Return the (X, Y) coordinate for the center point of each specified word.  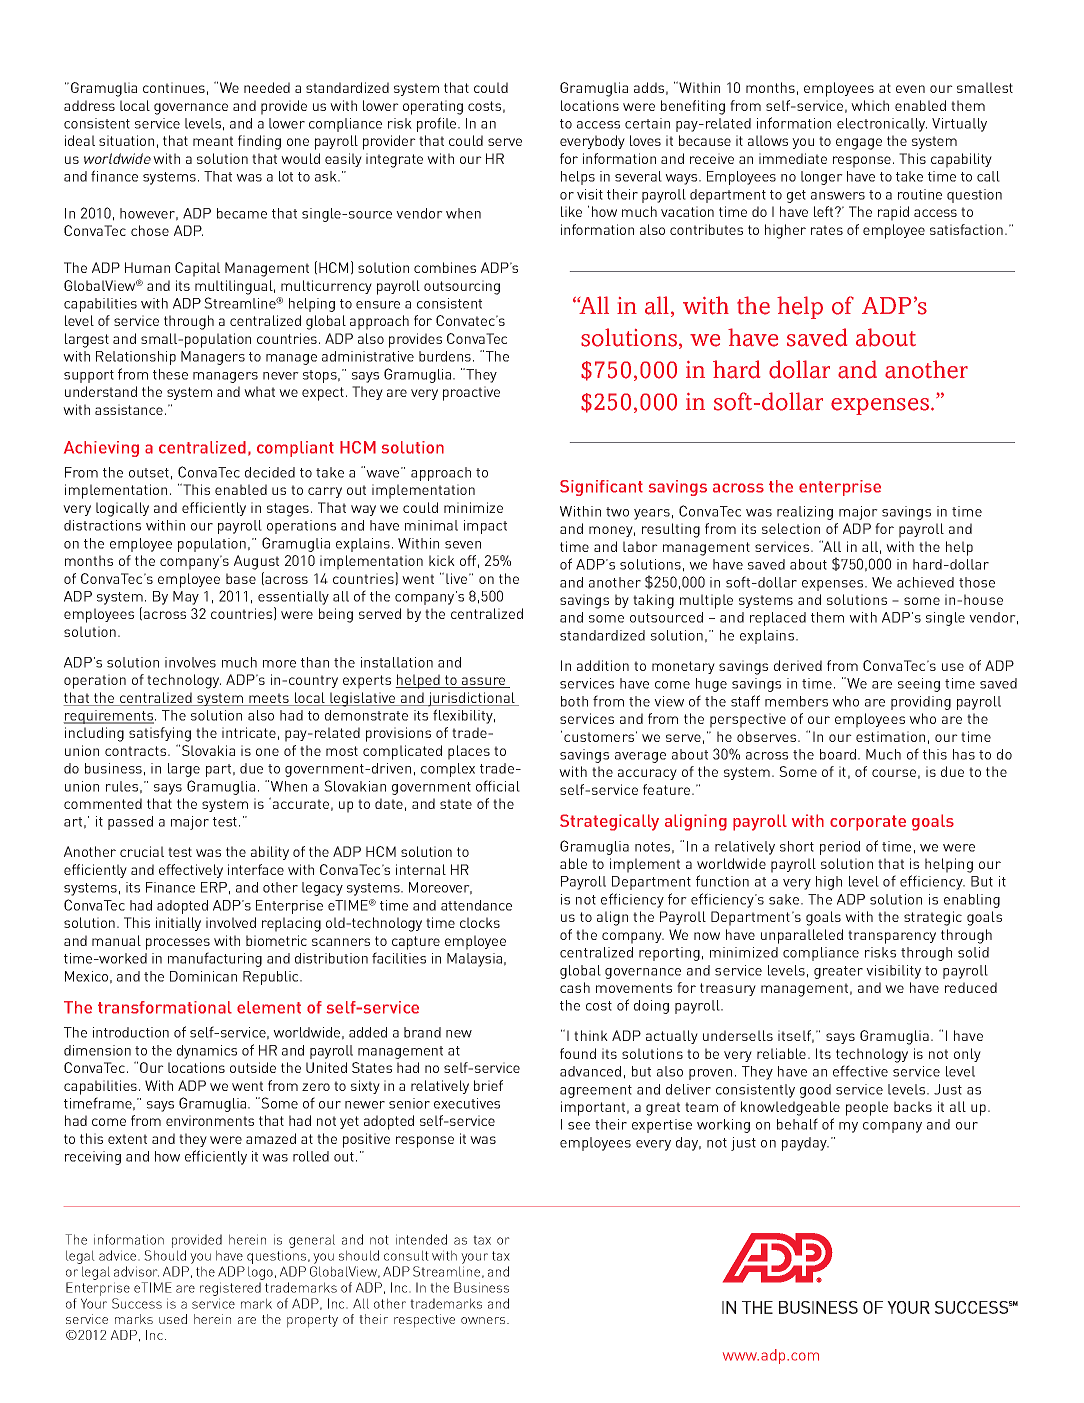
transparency (892, 937)
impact (485, 527)
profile (438, 124)
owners (484, 1320)
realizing (805, 513)
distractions (102, 525)
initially (178, 924)
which (870, 105)
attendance (476, 905)
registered (230, 1289)
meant (213, 141)
